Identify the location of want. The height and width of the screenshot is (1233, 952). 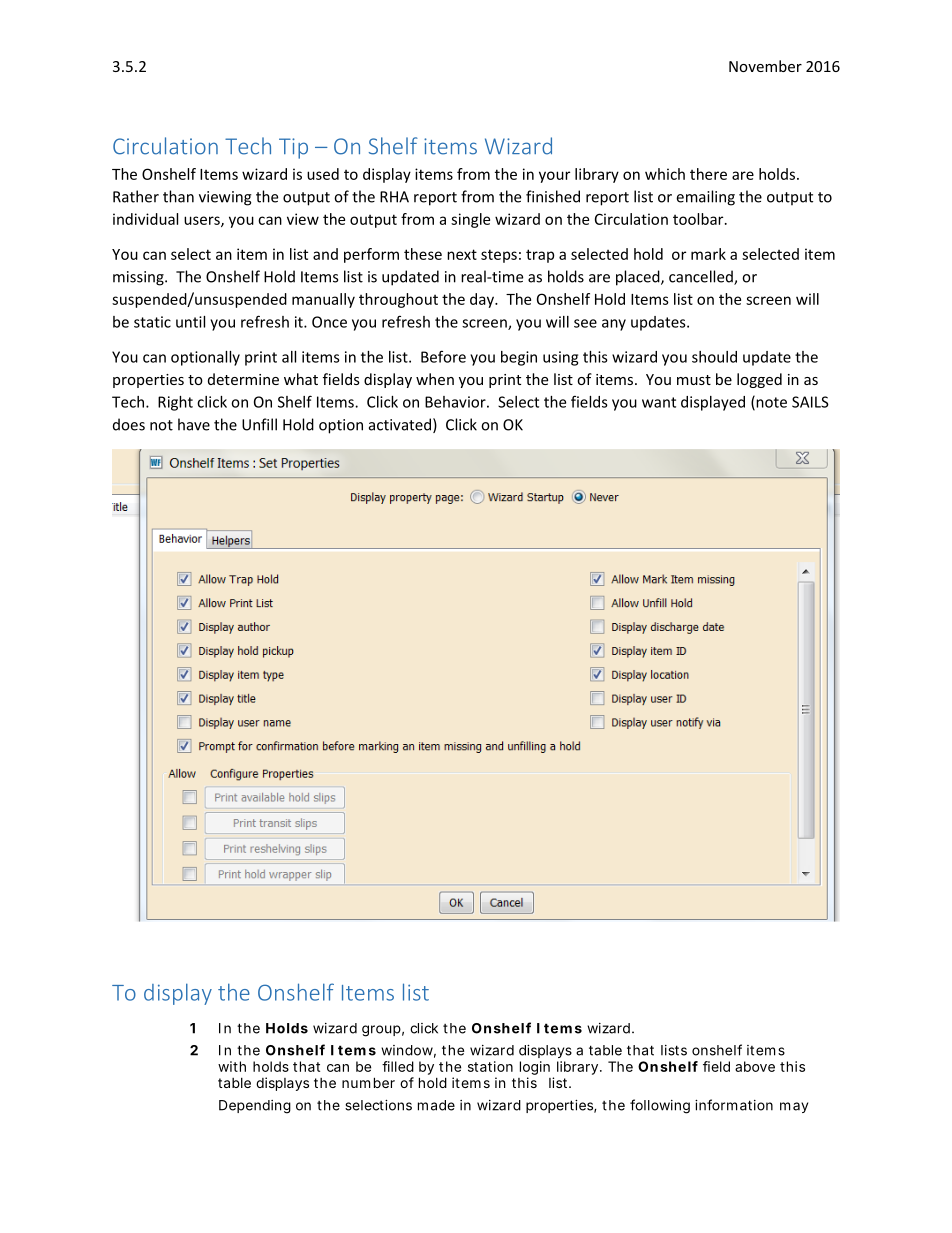
(659, 402).
